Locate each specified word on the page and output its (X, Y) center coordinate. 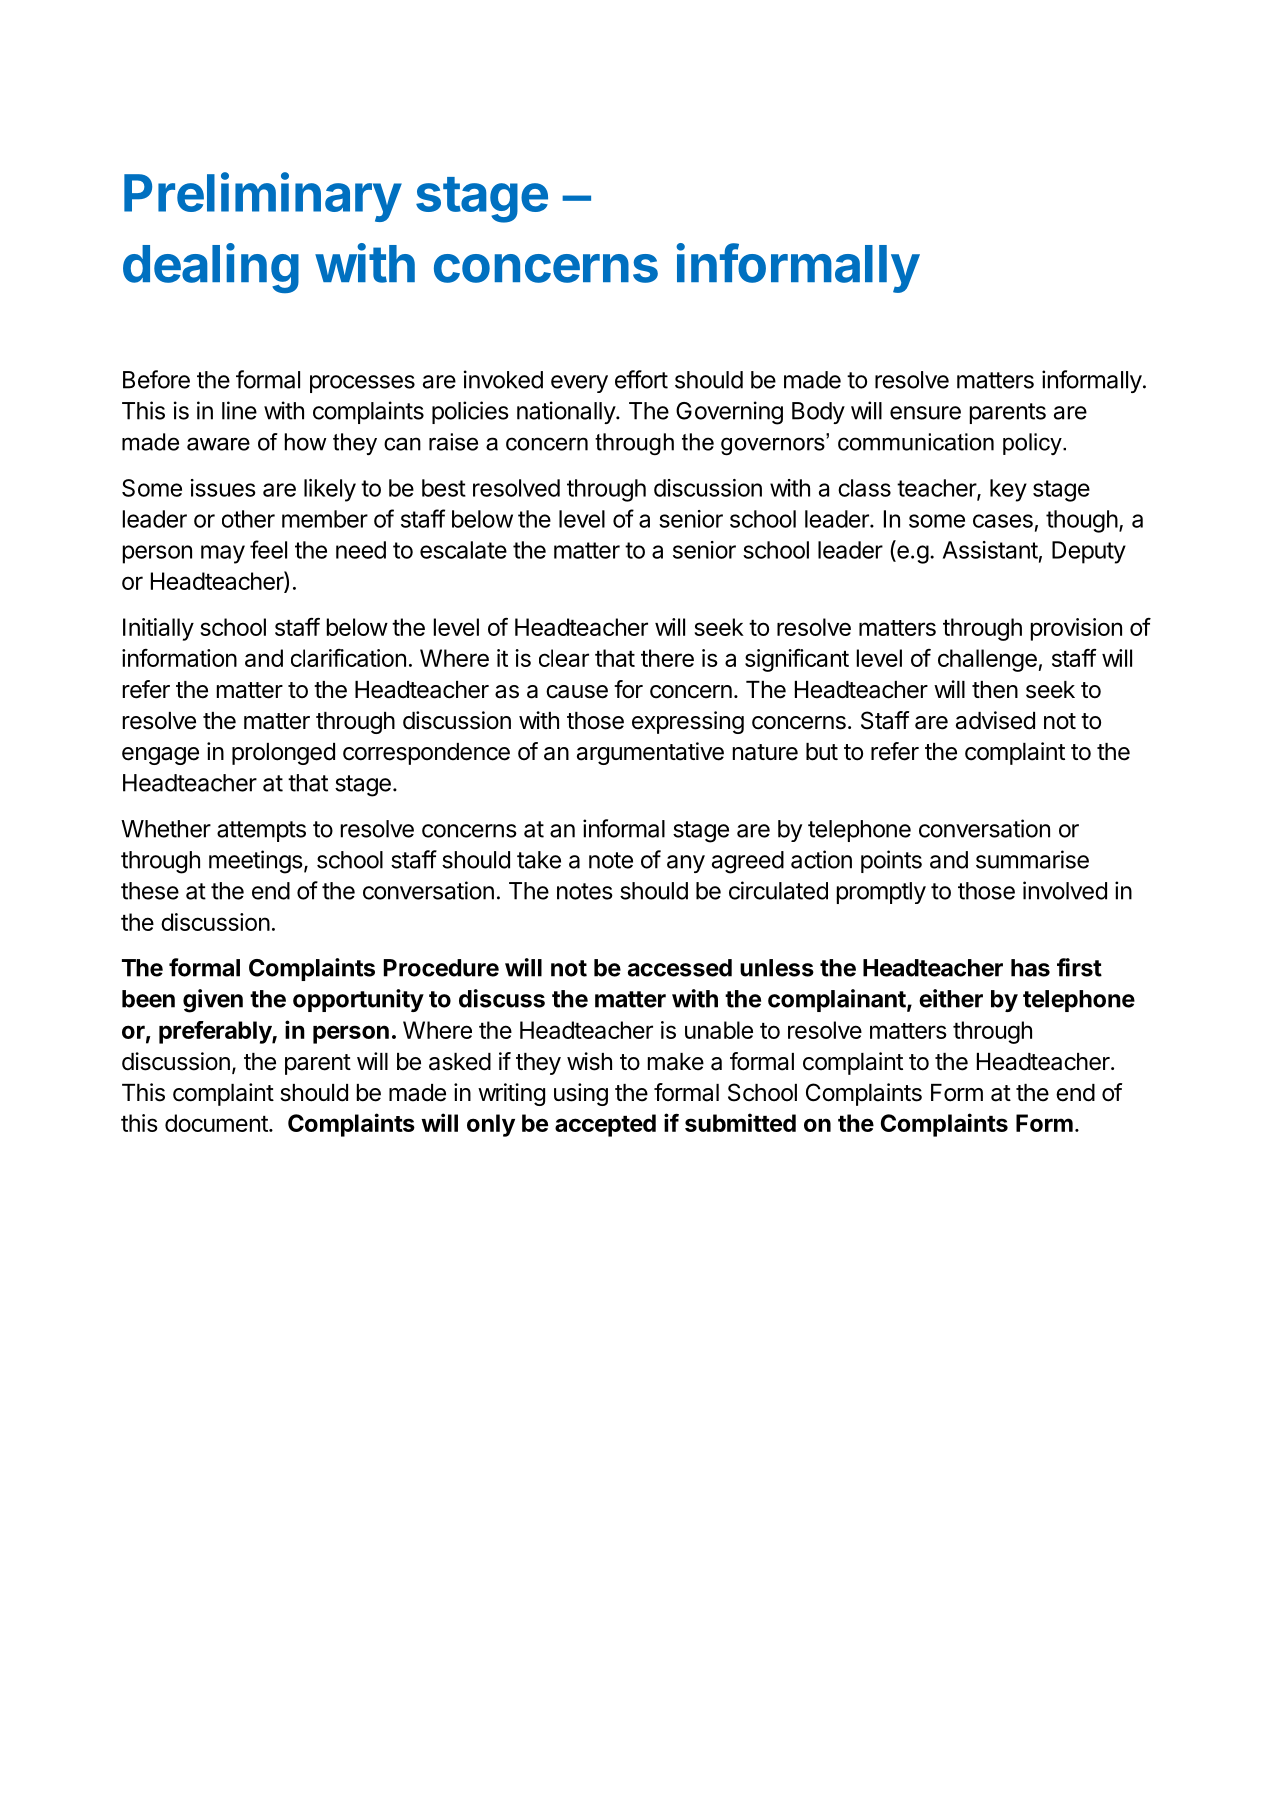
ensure (925, 413)
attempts (261, 831)
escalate (463, 550)
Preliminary (263, 197)
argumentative (650, 753)
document (217, 1123)
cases (1003, 521)
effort (641, 379)
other (248, 519)
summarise (1032, 859)
